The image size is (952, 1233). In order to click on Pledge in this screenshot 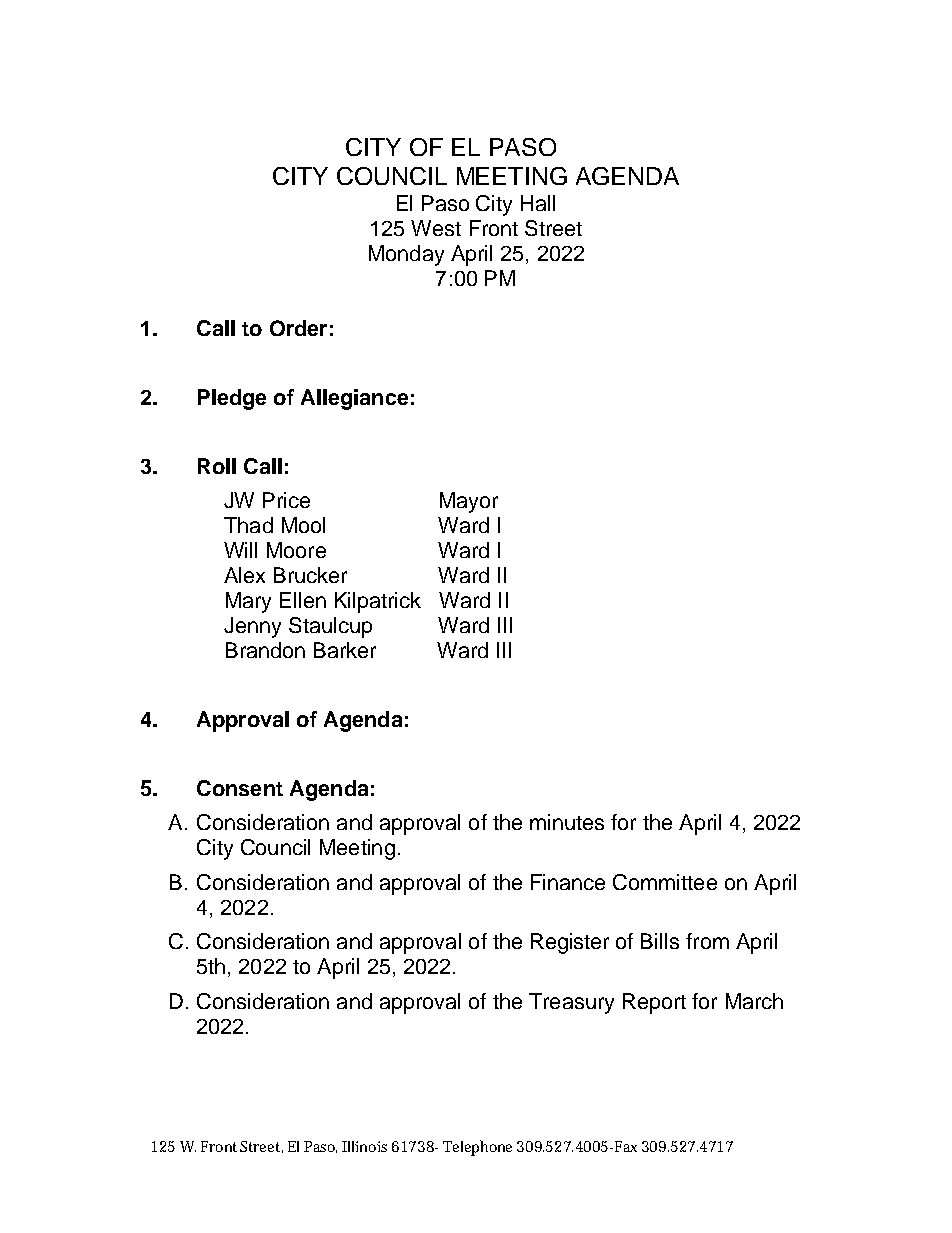, I will do `click(232, 399)`.
